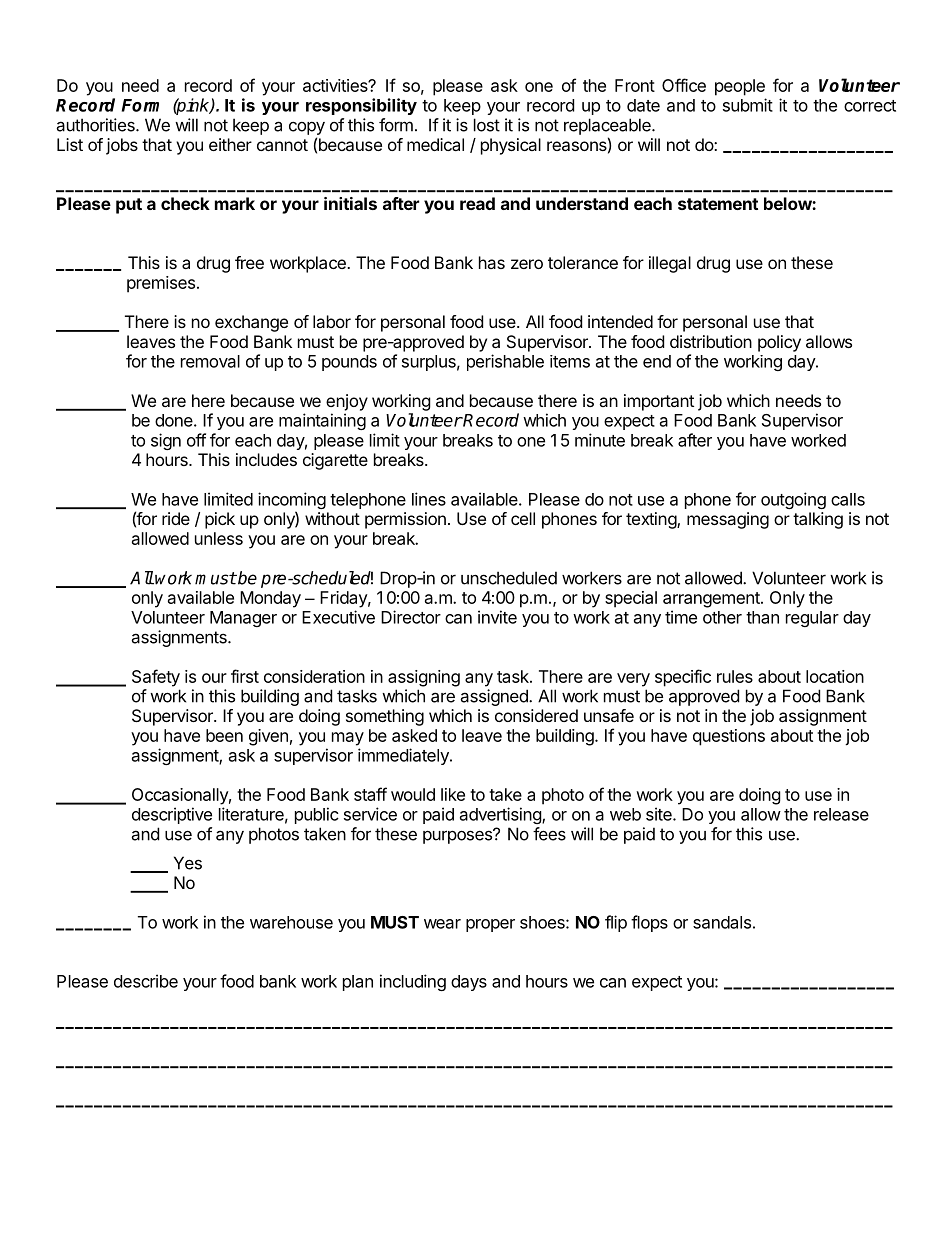 This document has width=952, height=1233. Describe the element at coordinates (146, 981) in the document. I see `describe` at that location.
